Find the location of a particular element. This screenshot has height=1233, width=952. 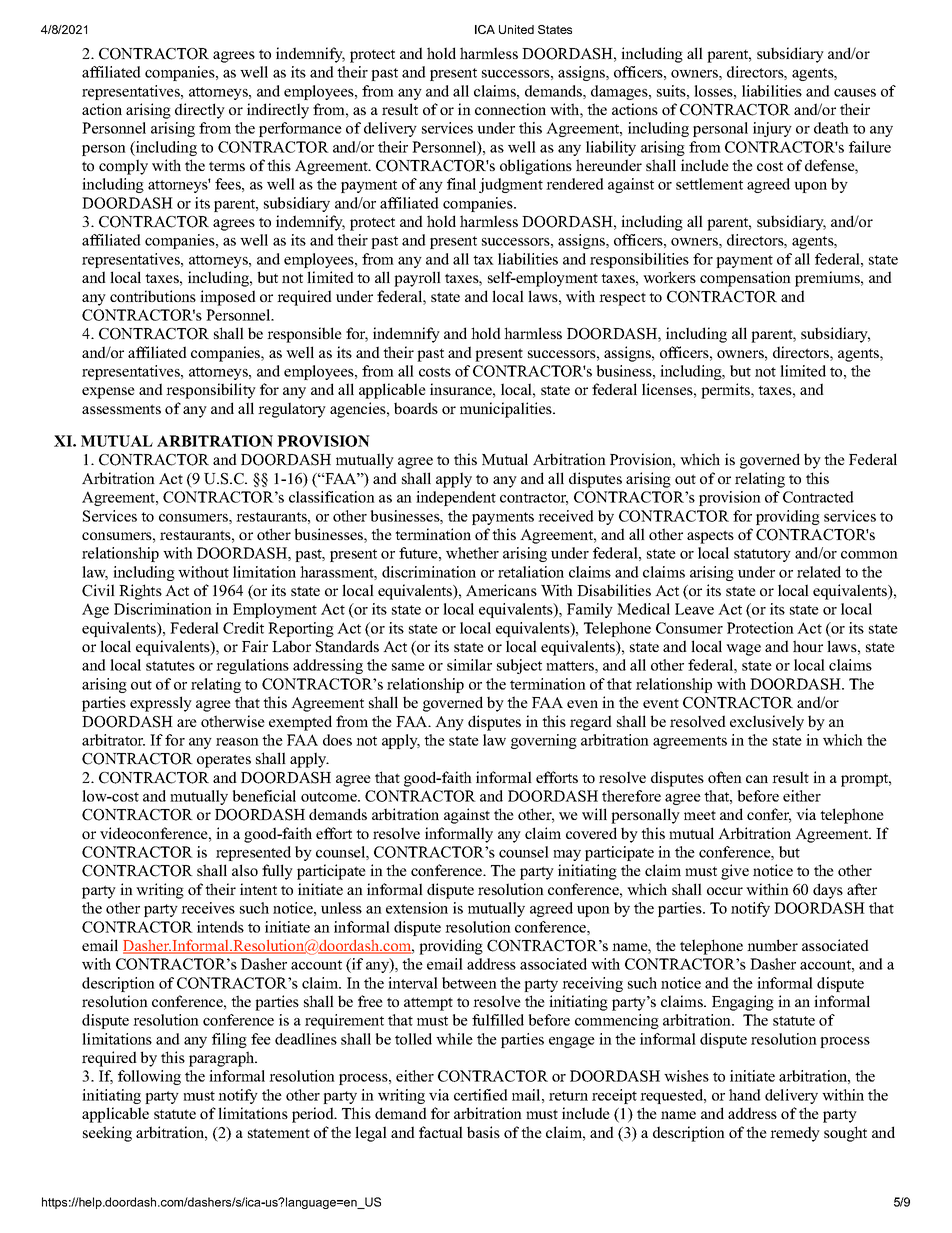

causes is located at coordinates (855, 93).
